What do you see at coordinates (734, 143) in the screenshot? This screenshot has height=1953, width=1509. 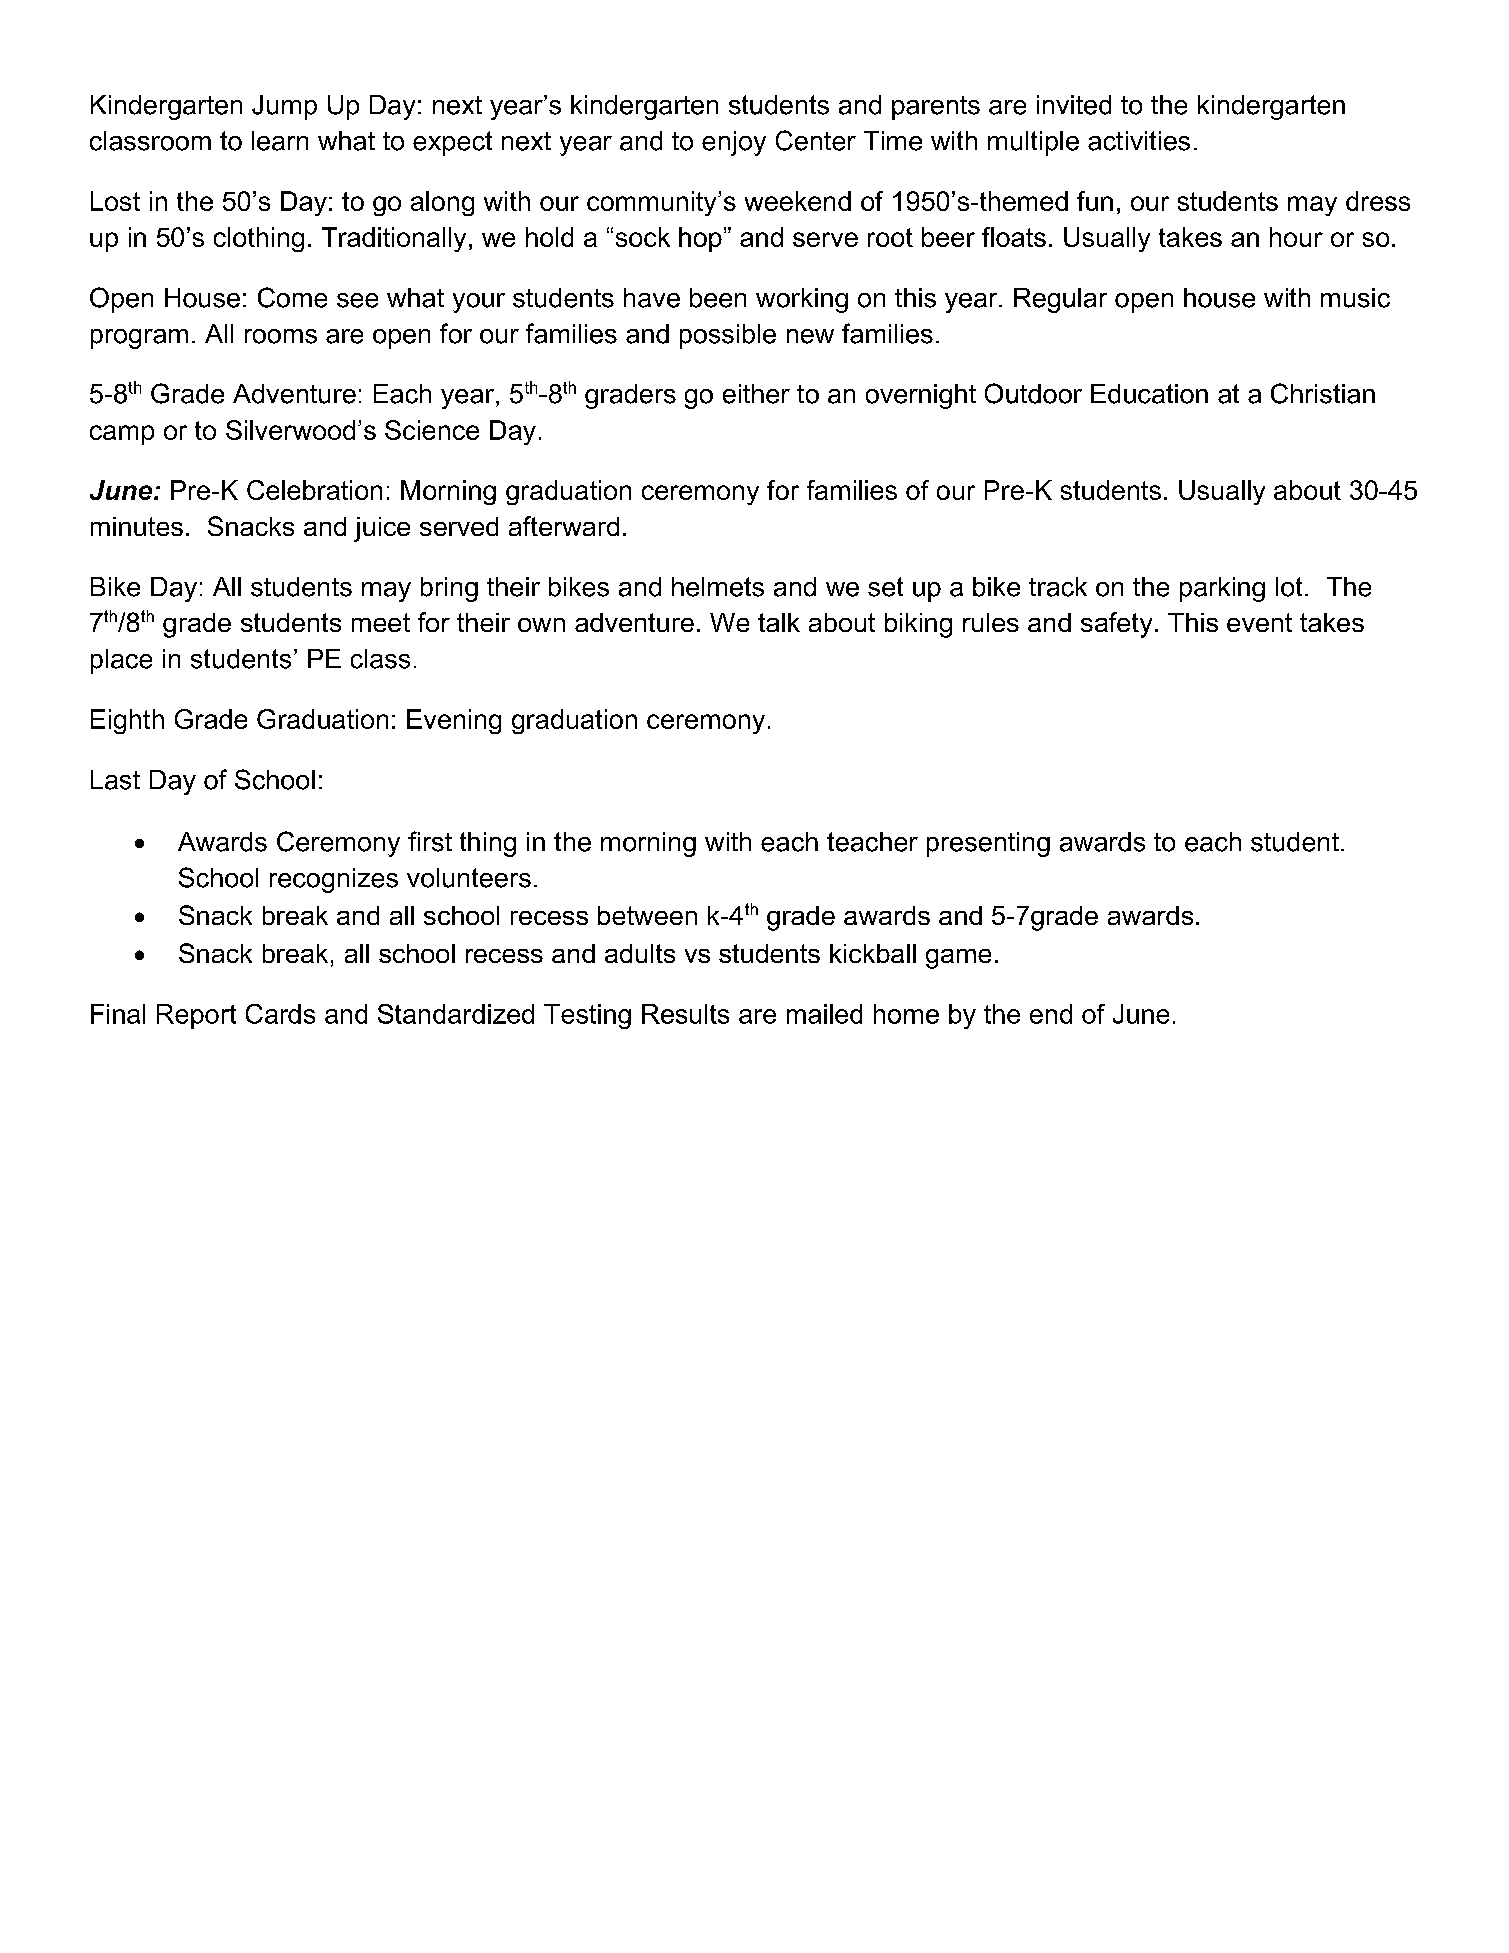 I see `enjoy` at bounding box center [734, 143].
